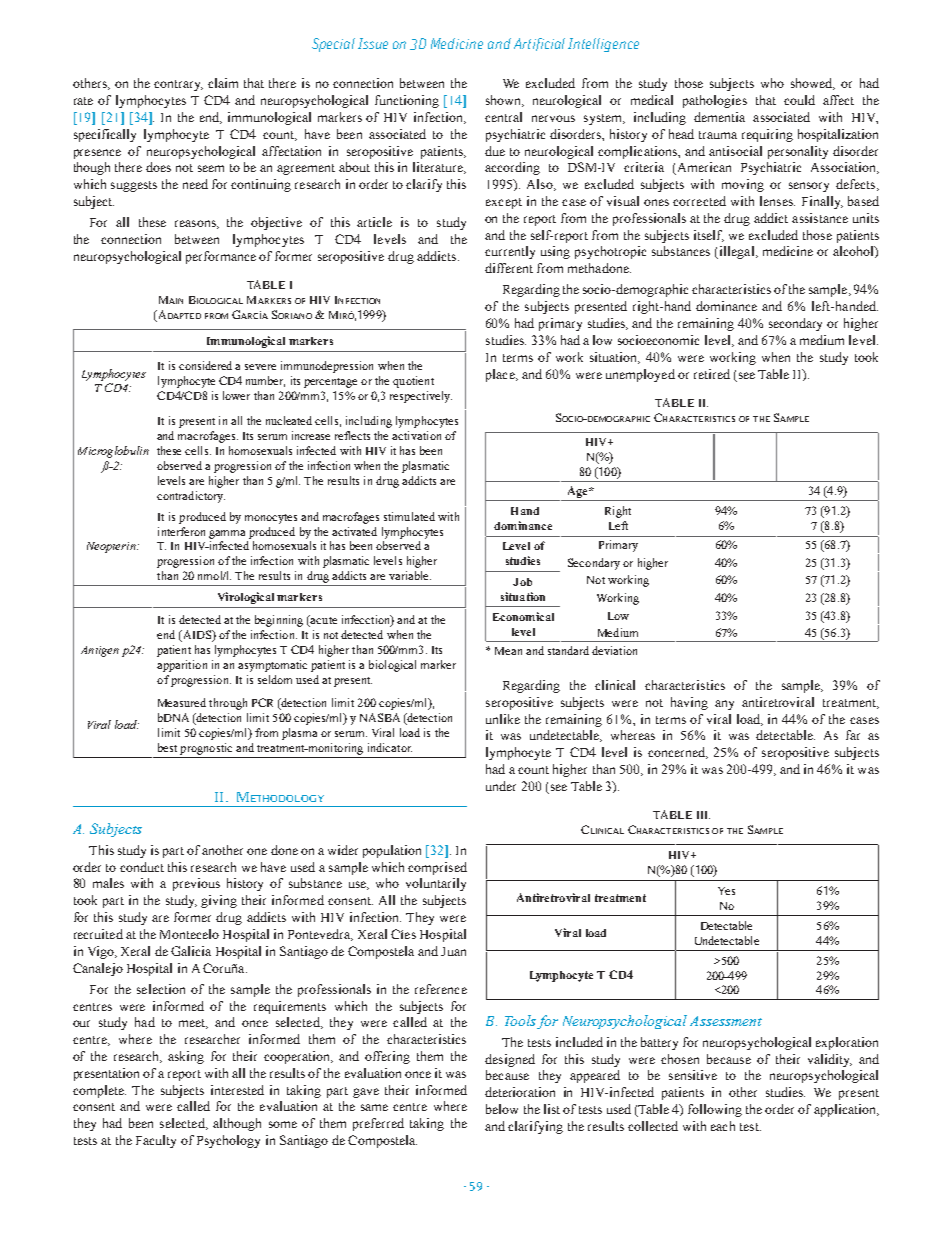 The height and width of the document is (1233, 952). I want to click on AIDS, so click(196, 636).
